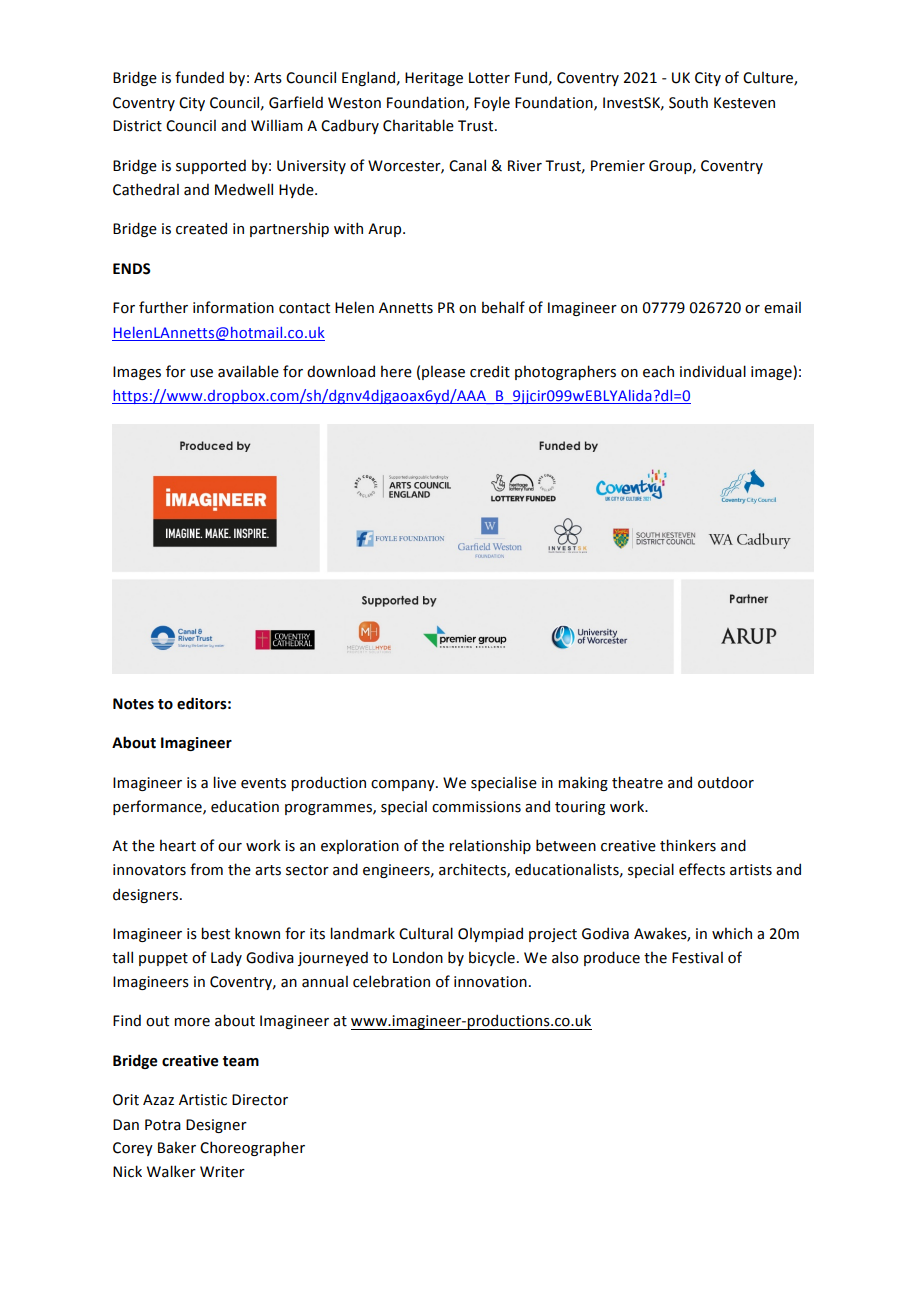 Image resolution: width=924 pixels, height=1308 pixels. What do you see at coordinates (404, 785) in the page?
I see `company` at bounding box center [404, 785].
